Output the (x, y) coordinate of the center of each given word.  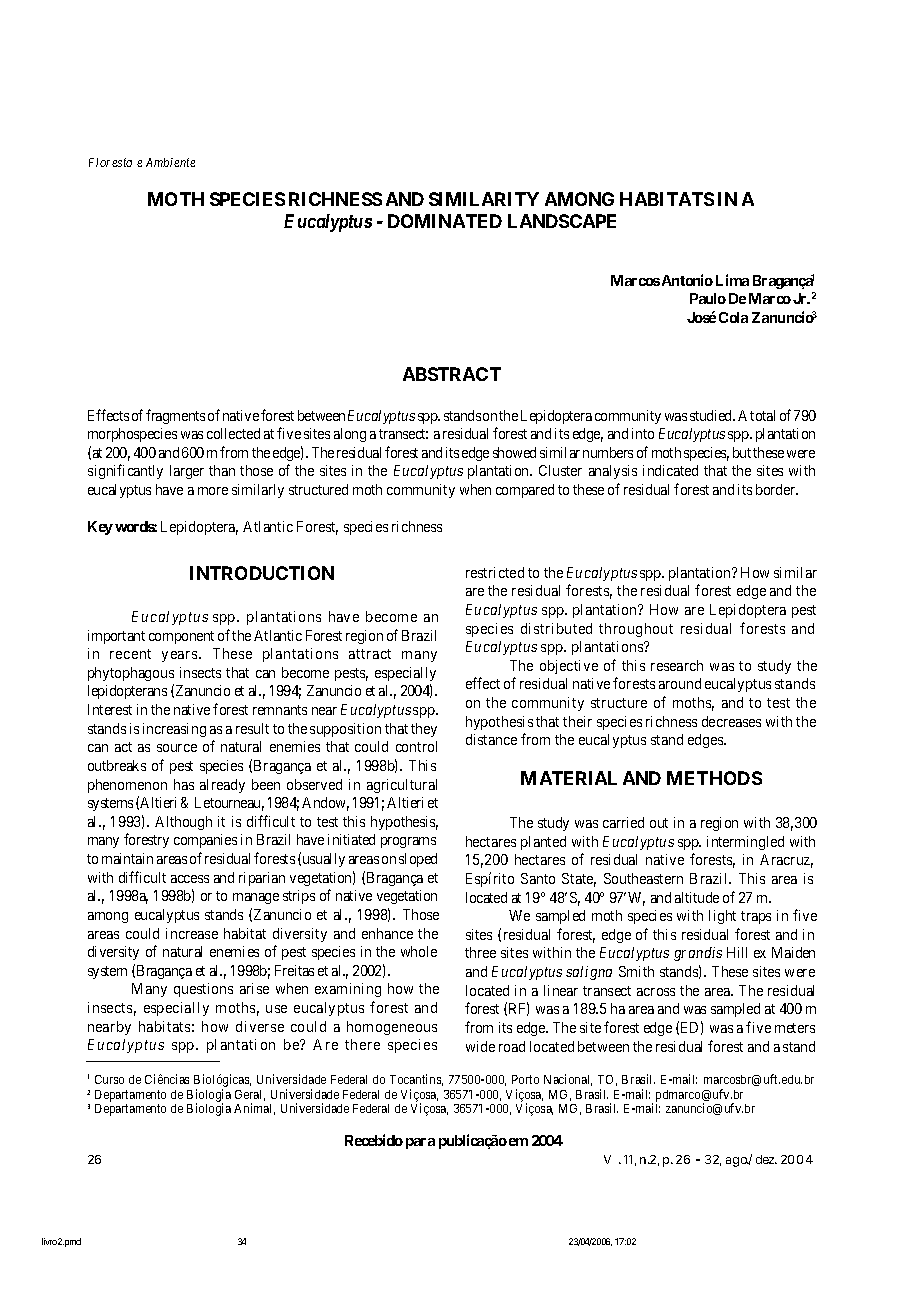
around (680, 683)
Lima (732, 280)
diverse (260, 1026)
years (179, 656)
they (424, 730)
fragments (175, 416)
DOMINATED (445, 221)
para (420, 1143)
